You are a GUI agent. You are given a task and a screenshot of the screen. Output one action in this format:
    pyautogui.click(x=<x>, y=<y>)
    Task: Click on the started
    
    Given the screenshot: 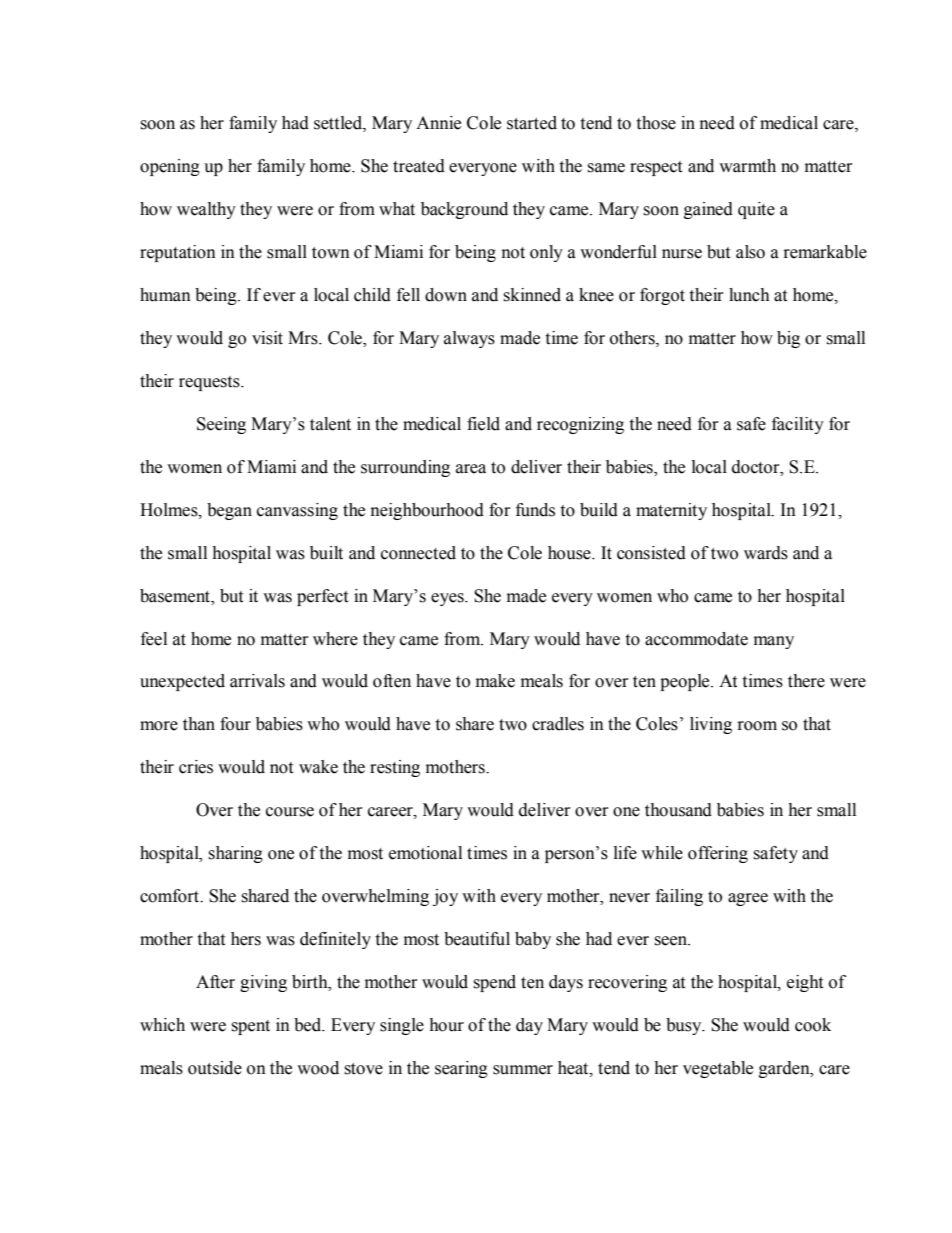 What is the action you would take?
    pyautogui.click(x=532, y=123)
